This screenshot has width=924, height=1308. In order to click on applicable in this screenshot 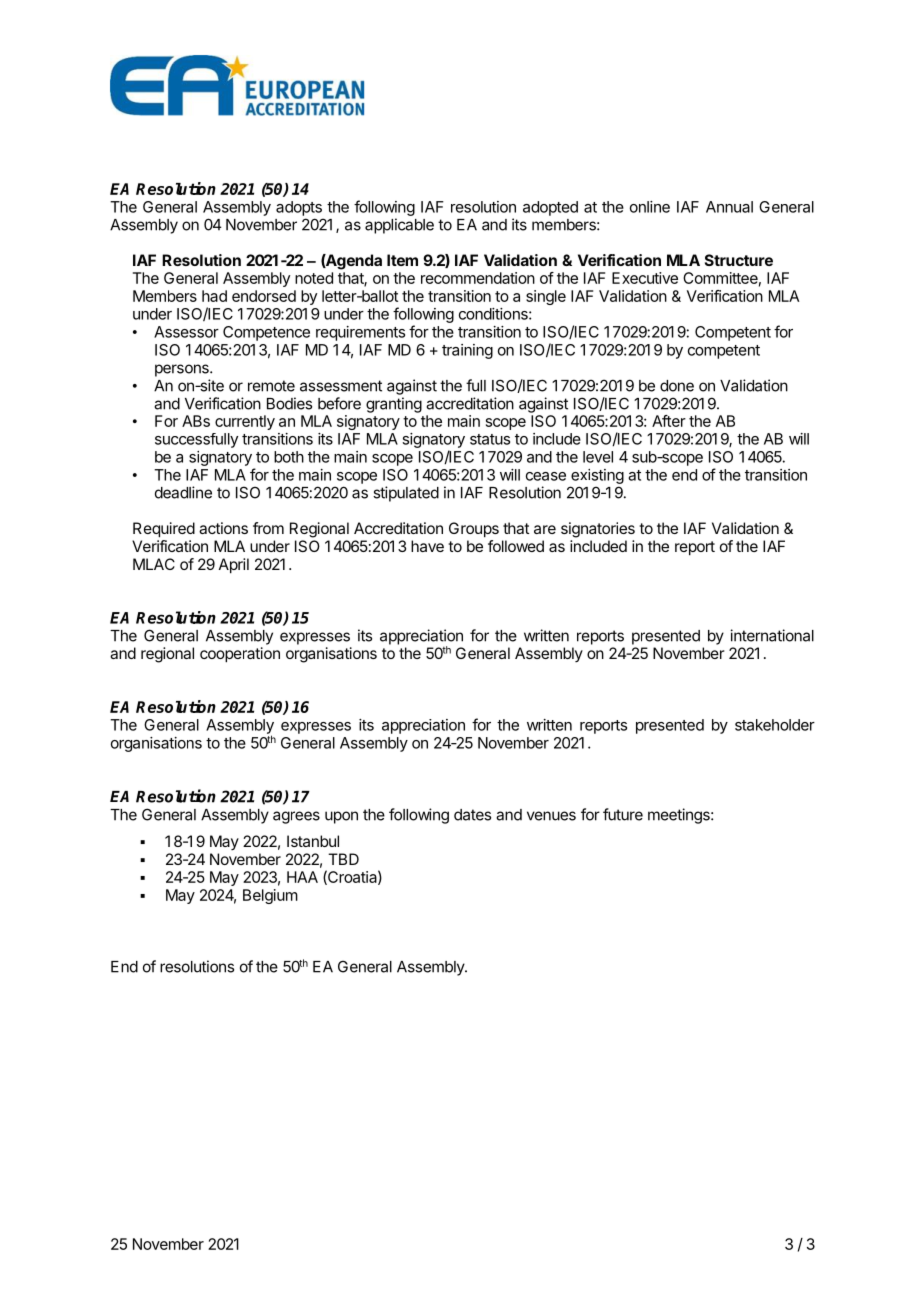, I will do `click(399, 226)`.
